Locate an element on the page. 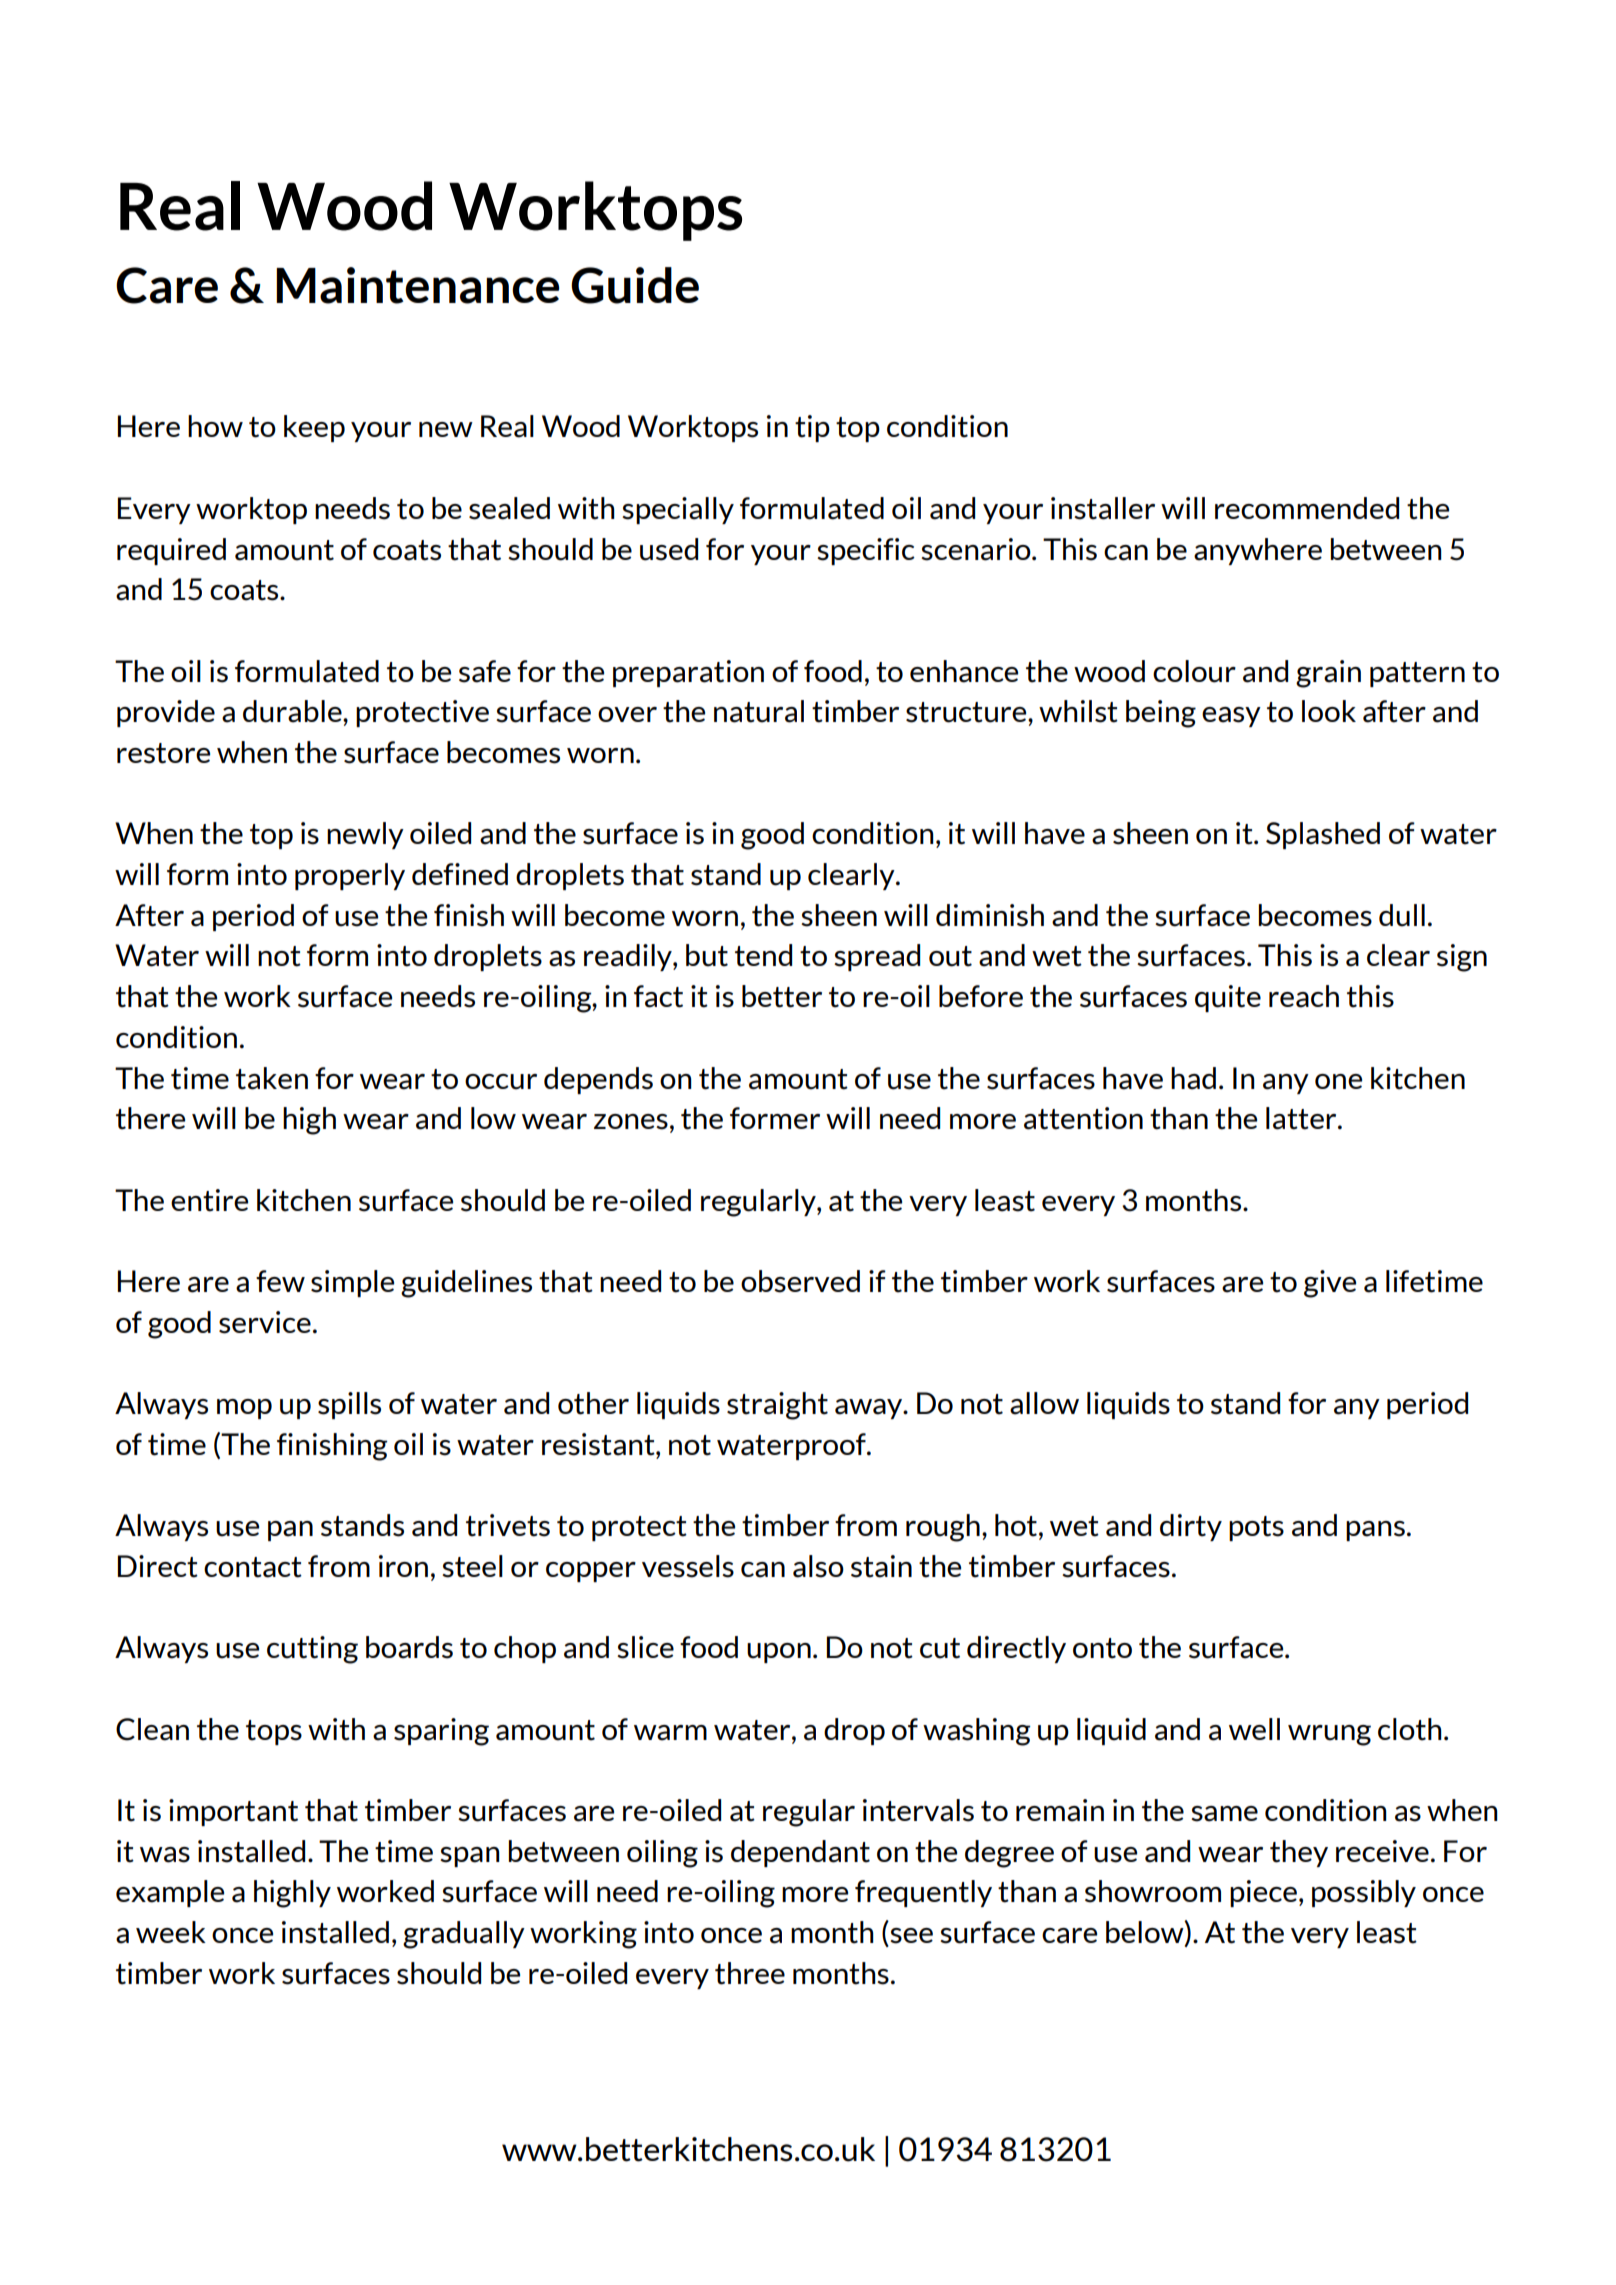 The width and height of the document is (1616, 2285). three is located at coordinates (750, 1973).
